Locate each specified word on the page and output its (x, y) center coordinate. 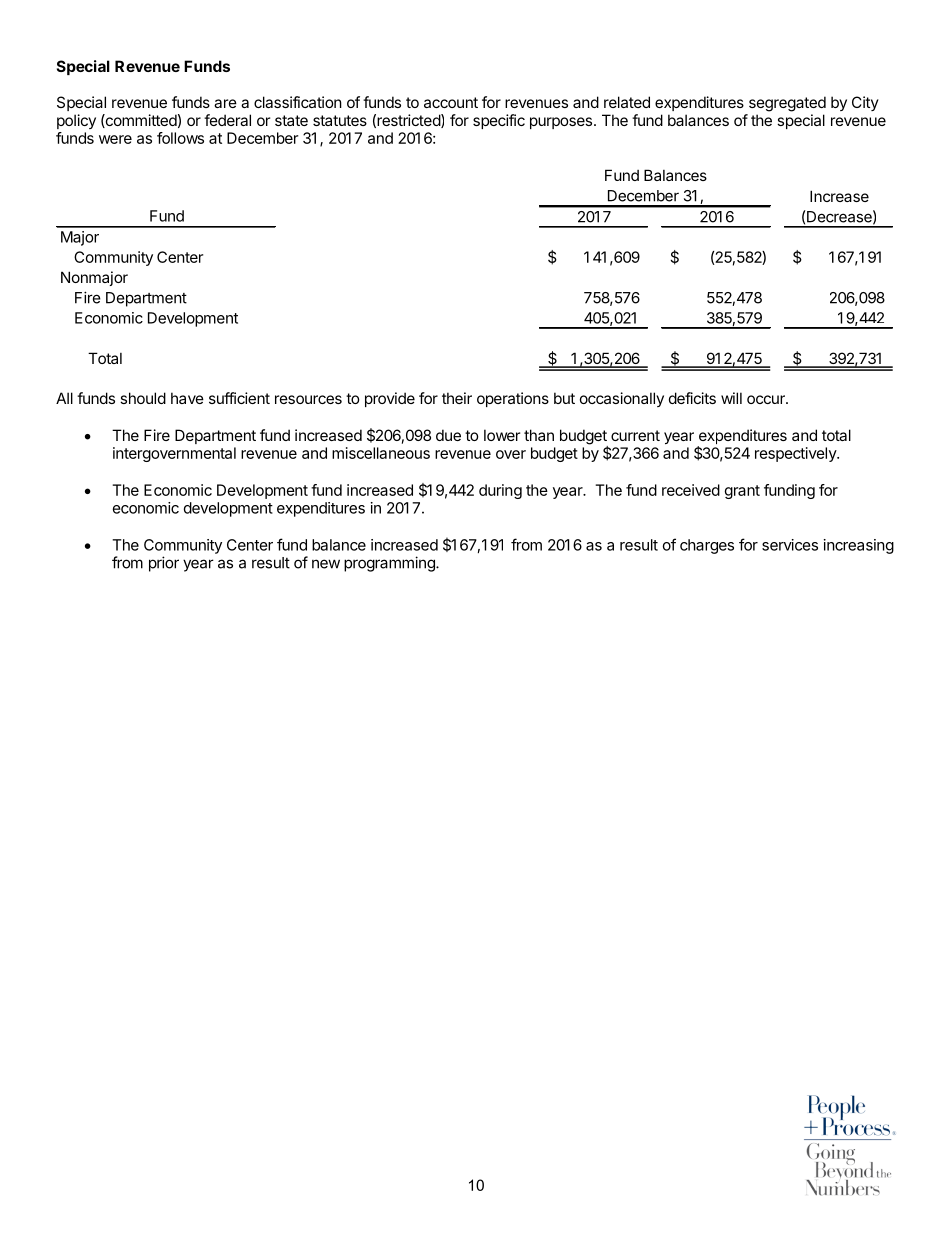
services (790, 545)
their (457, 398)
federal (227, 120)
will (731, 398)
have (187, 398)
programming (390, 564)
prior (164, 564)
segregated (787, 104)
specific (499, 121)
